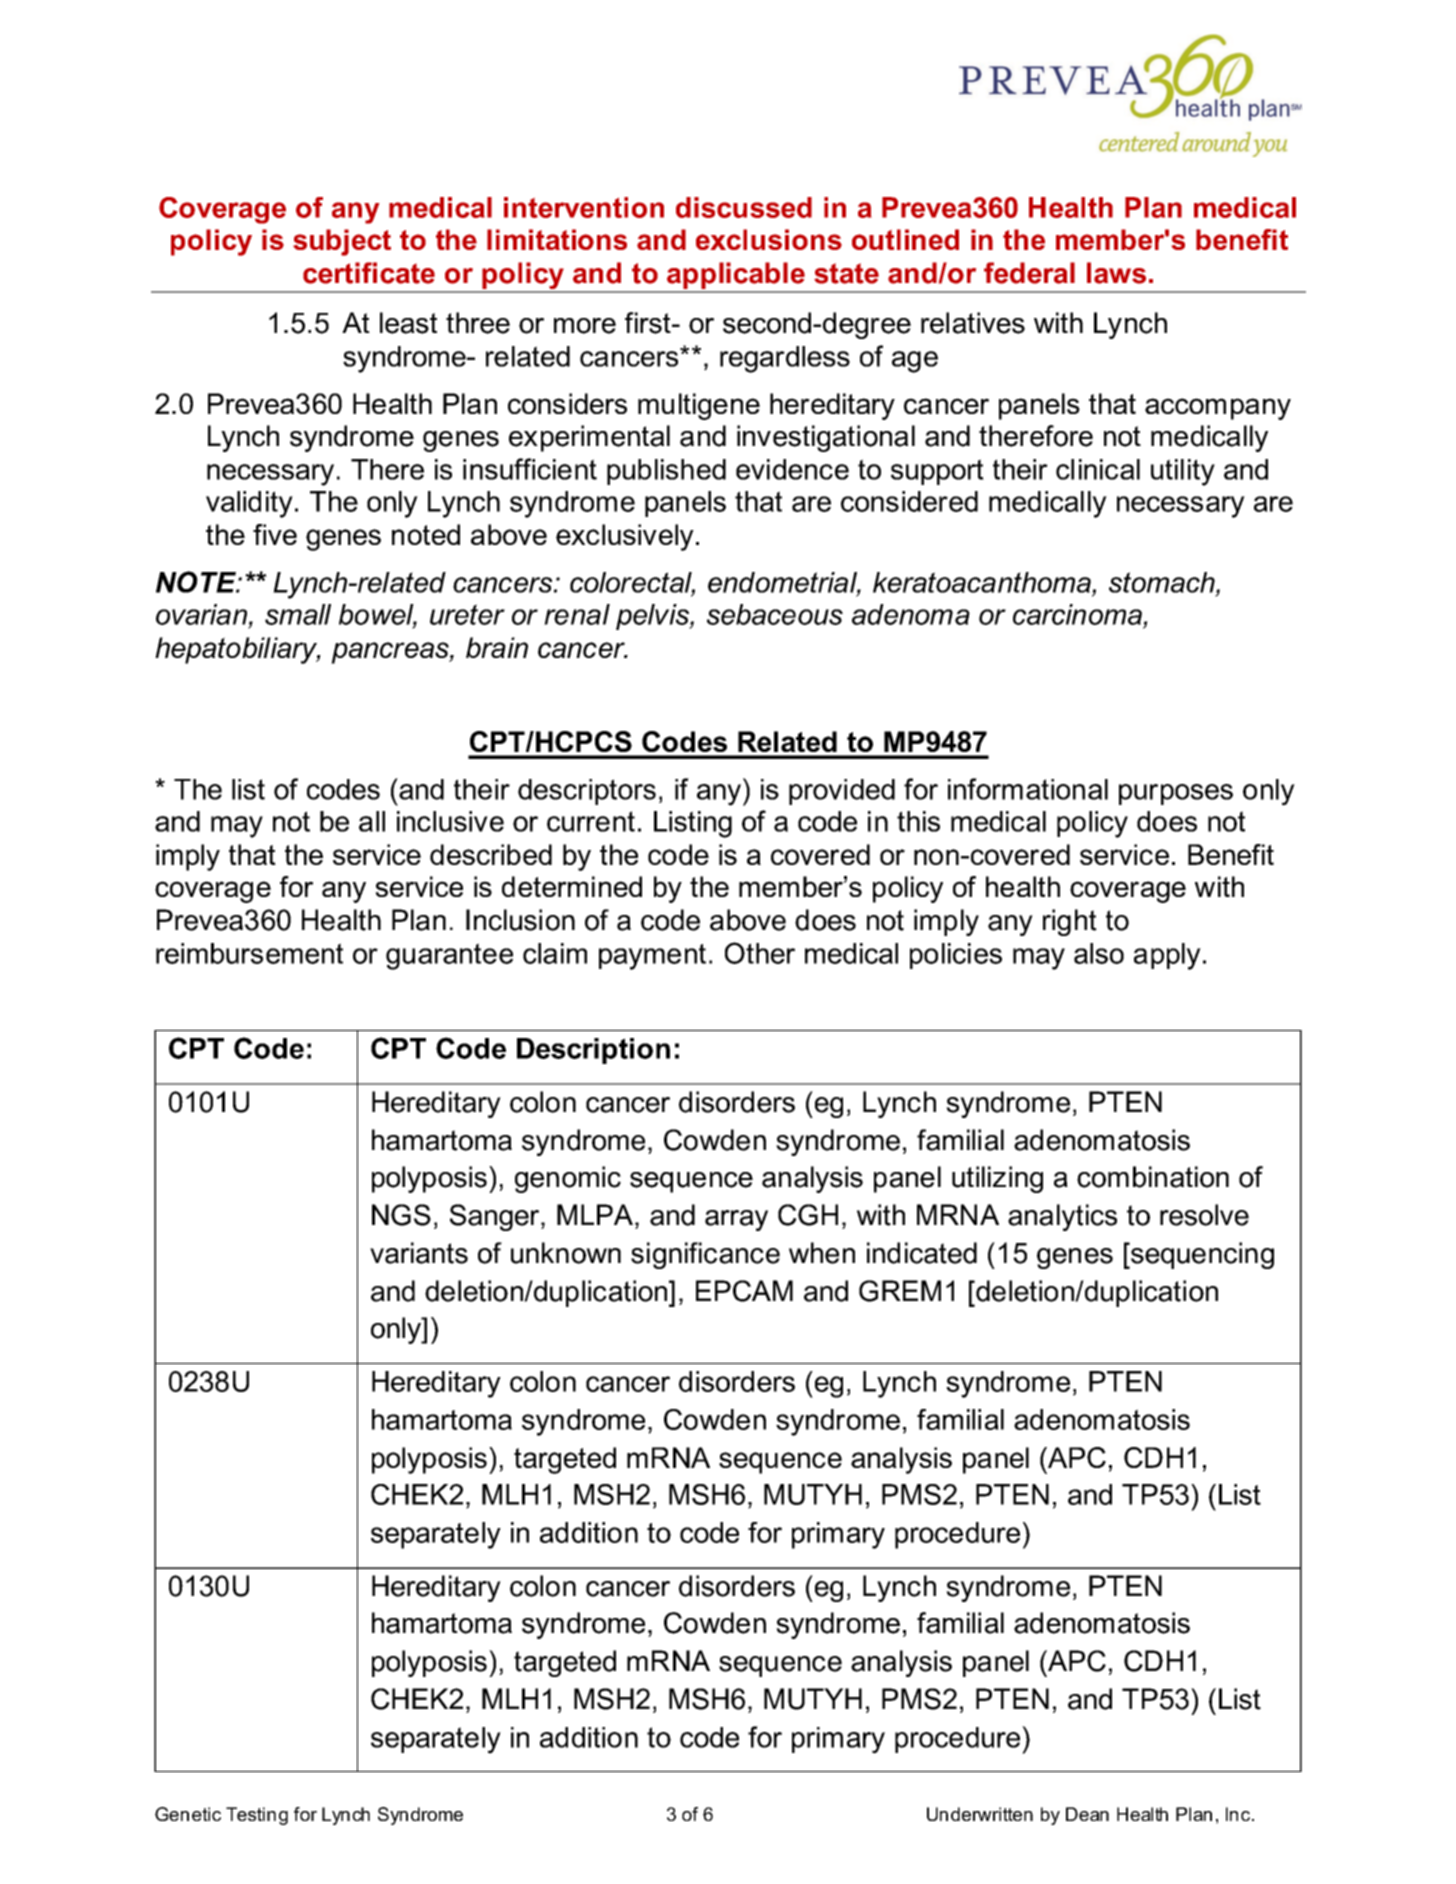  I want to click on carcinoma, so click(1077, 614).
